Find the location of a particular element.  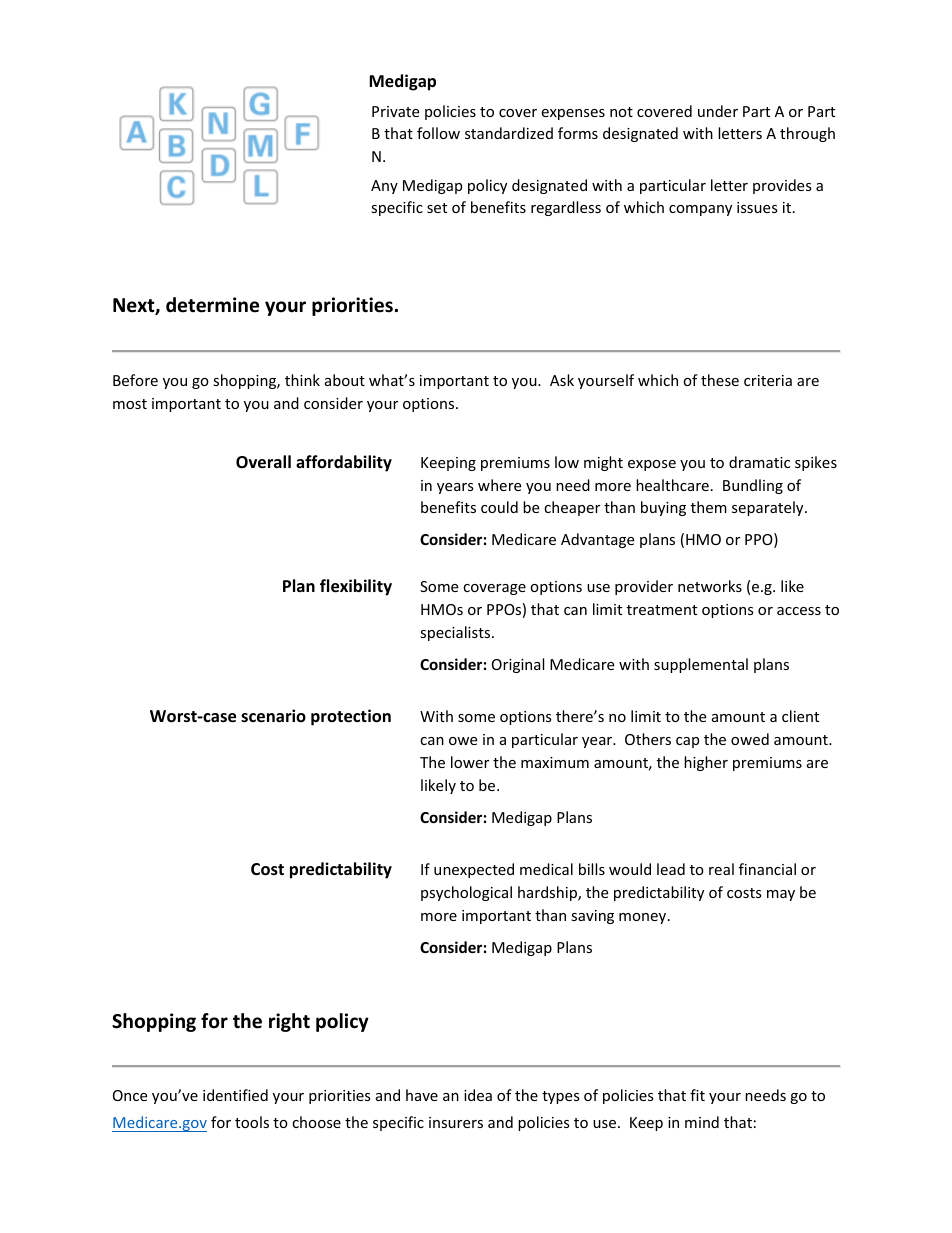

unexpected is located at coordinates (474, 870).
